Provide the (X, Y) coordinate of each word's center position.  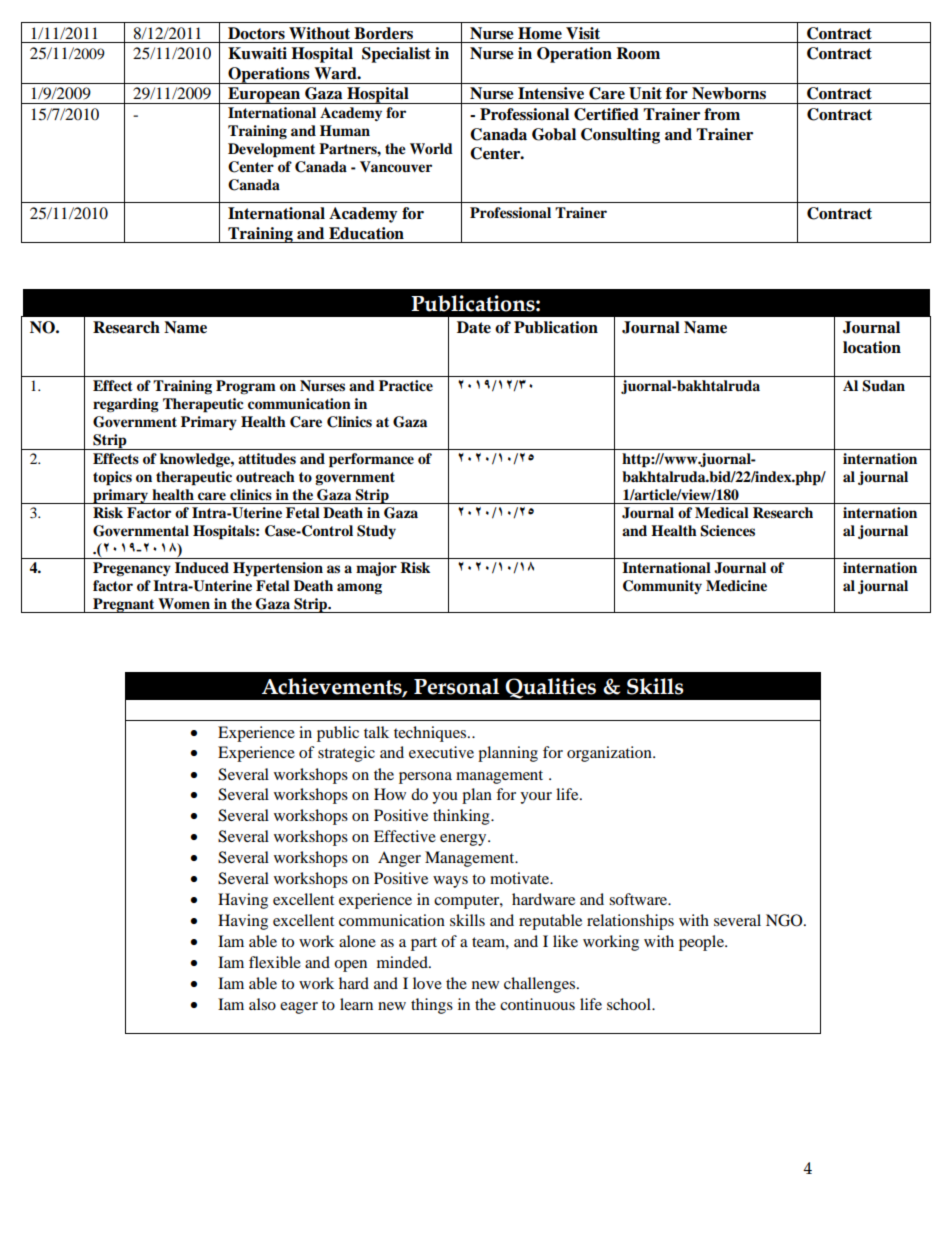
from (722, 114)
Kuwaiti (257, 53)
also (262, 1004)
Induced (202, 568)
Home (540, 33)
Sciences (727, 531)
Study (376, 532)
